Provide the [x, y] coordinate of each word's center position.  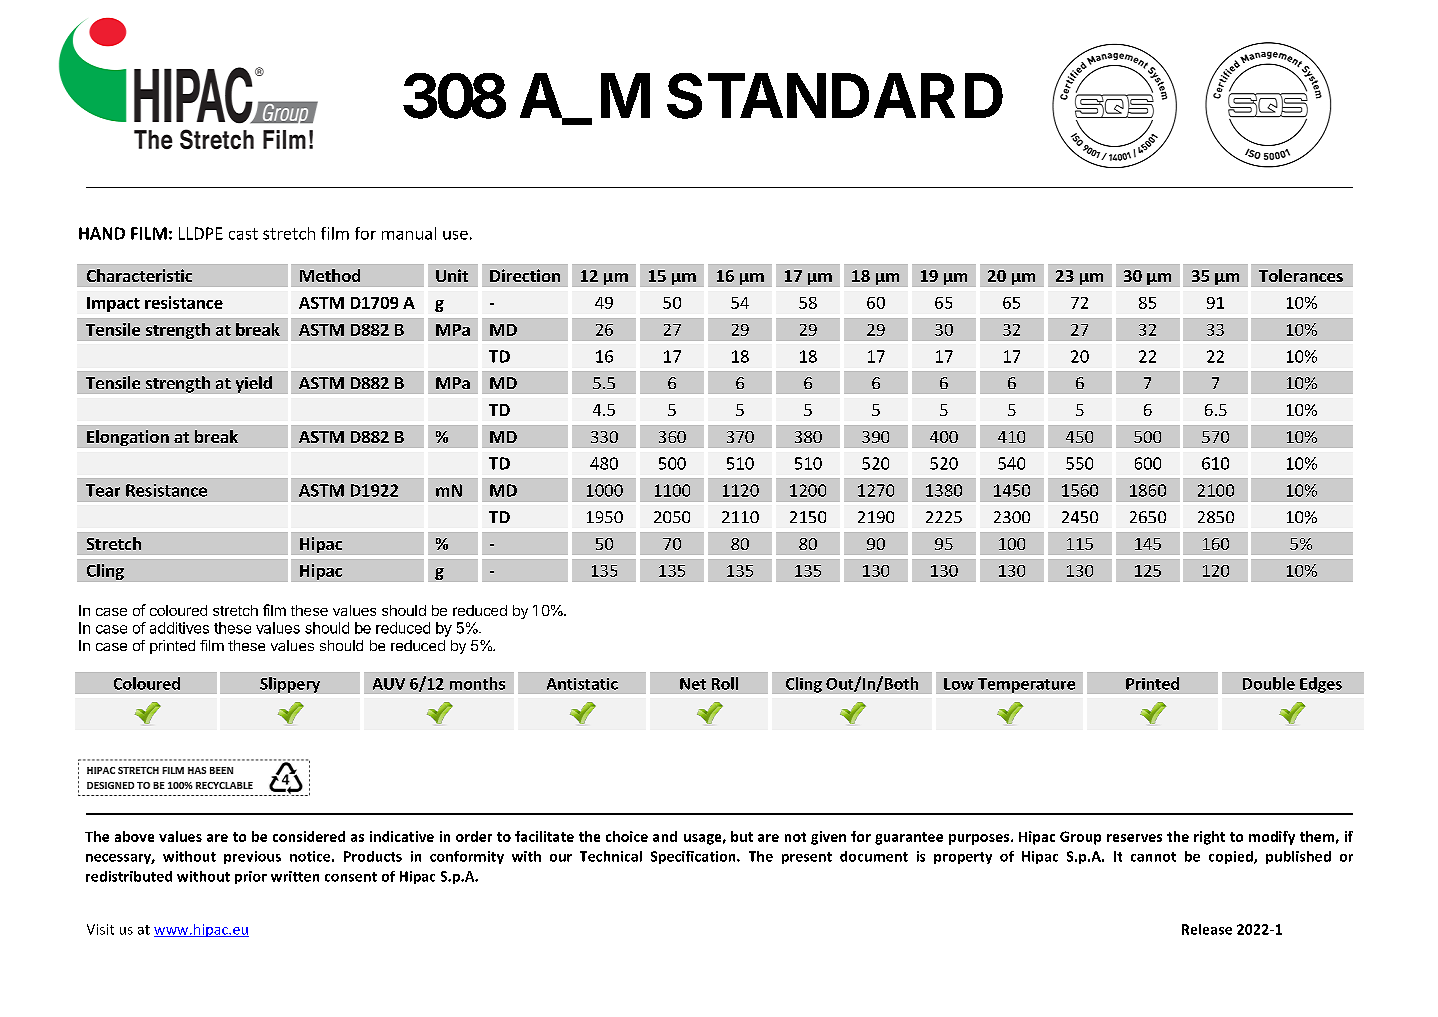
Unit [452, 275]
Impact [113, 304]
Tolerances [1301, 275]
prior [251, 877]
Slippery [290, 685]
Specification [694, 857]
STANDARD [835, 96]
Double [1269, 683]
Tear [103, 490]
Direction [525, 275]
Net [693, 684]
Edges [1321, 685]
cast [243, 234]
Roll [725, 683]
